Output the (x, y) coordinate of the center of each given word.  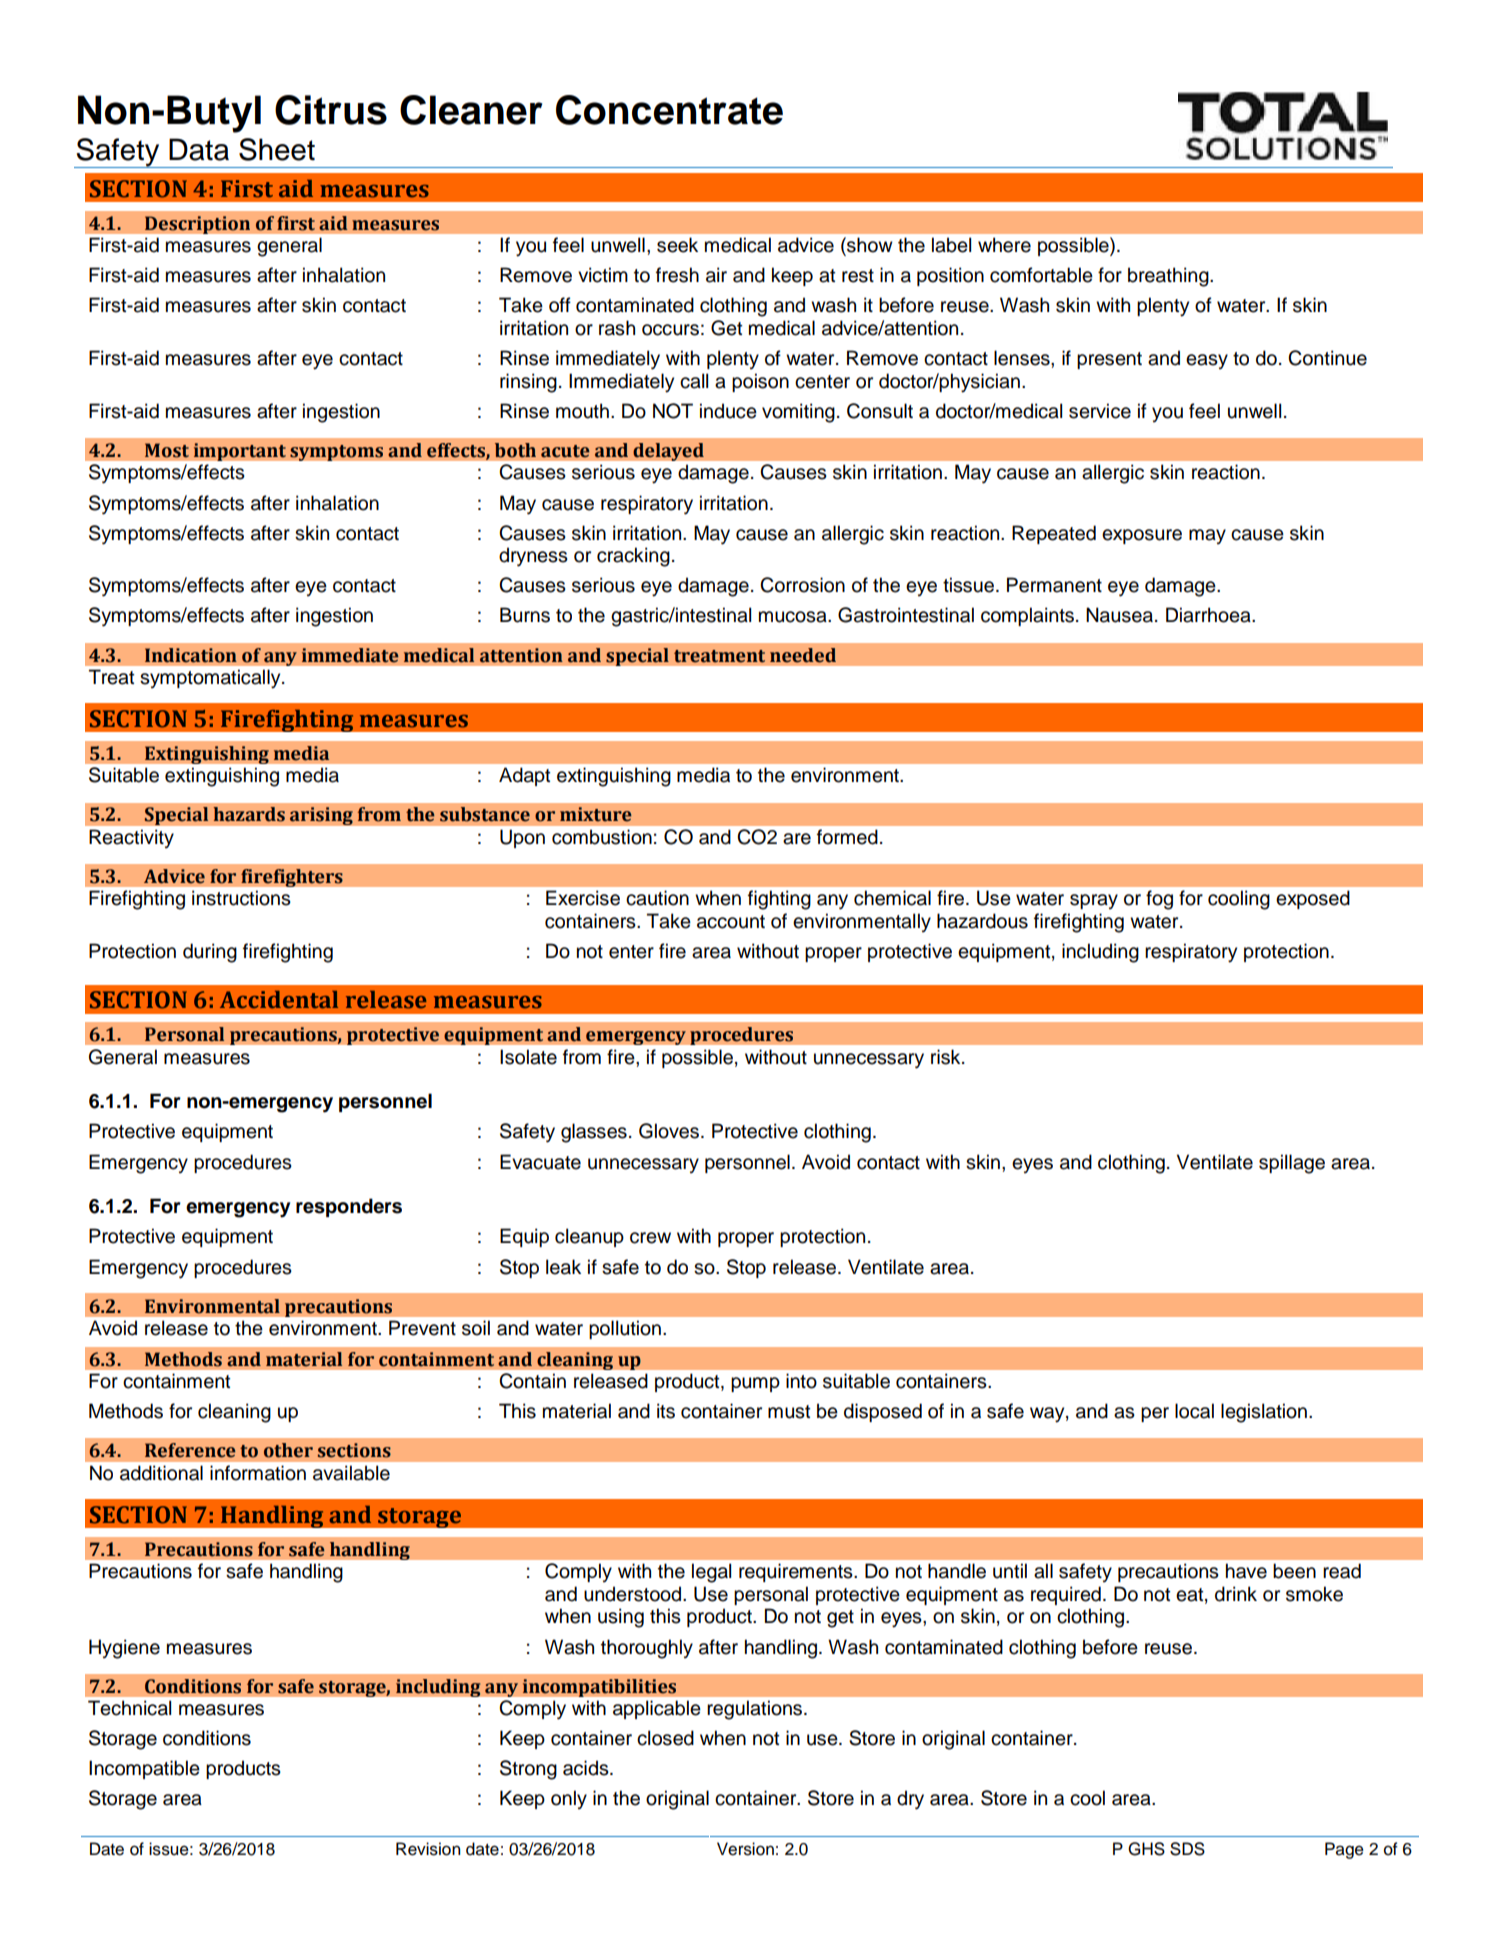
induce (728, 411)
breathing (1169, 277)
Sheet (277, 149)
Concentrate (669, 110)
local (1194, 1411)
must (789, 1412)
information (258, 1473)
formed (847, 837)
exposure (1142, 536)
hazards (249, 814)
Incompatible (144, 1769)
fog (1159, 900)
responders (349, 1207)
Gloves (670, 1131)
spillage (1292, 1164)
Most (167, 450)
